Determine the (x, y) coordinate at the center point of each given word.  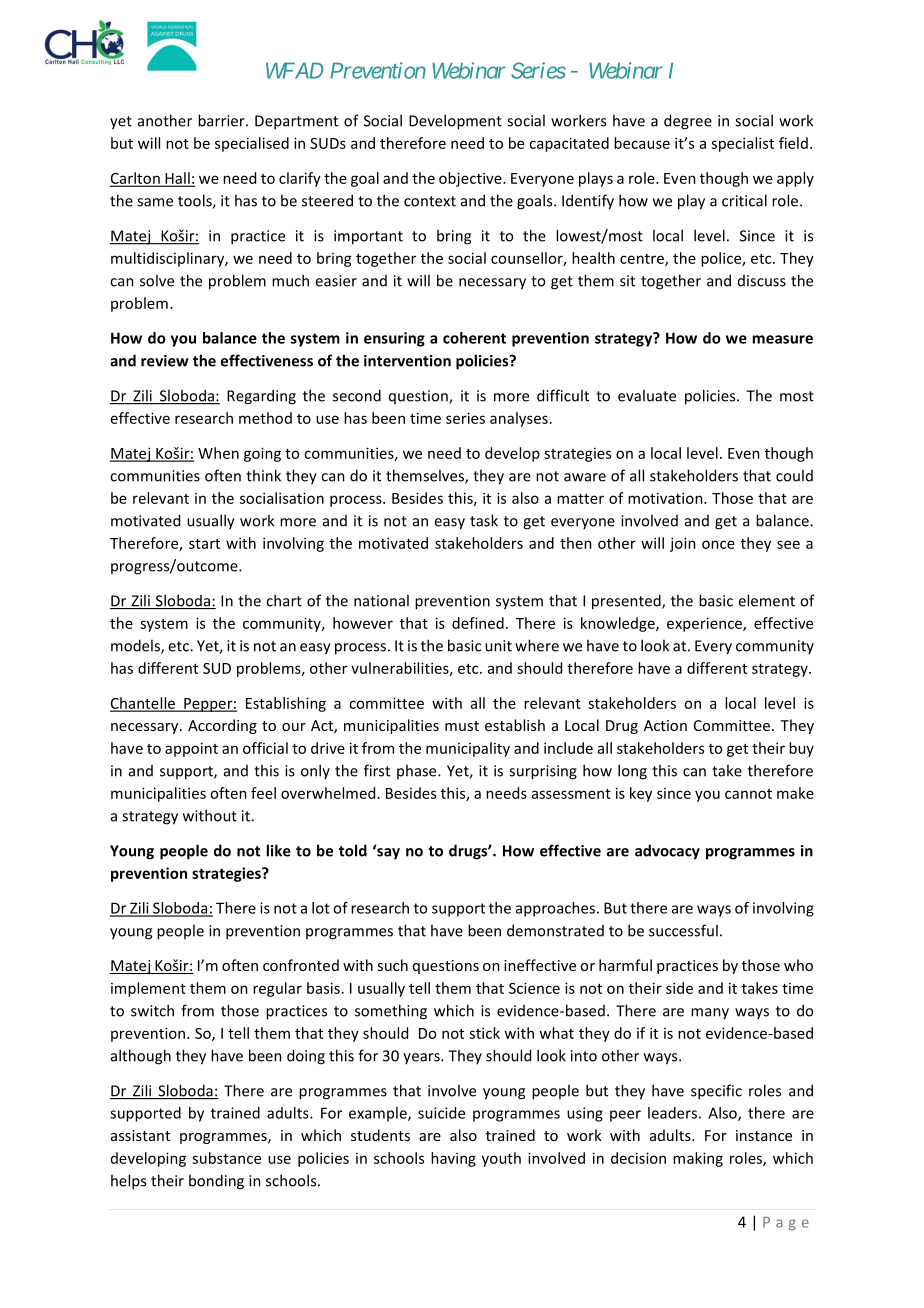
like (278, 850)
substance (226, 1158)
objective (471, 179)
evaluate (647, 395)
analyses (519, 419)
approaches (555, 909)
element (766, 600)
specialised (252, 144)
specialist (742, 144)
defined (478, 623)
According (222, 726)
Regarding (261, 397)
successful (683, 930)
